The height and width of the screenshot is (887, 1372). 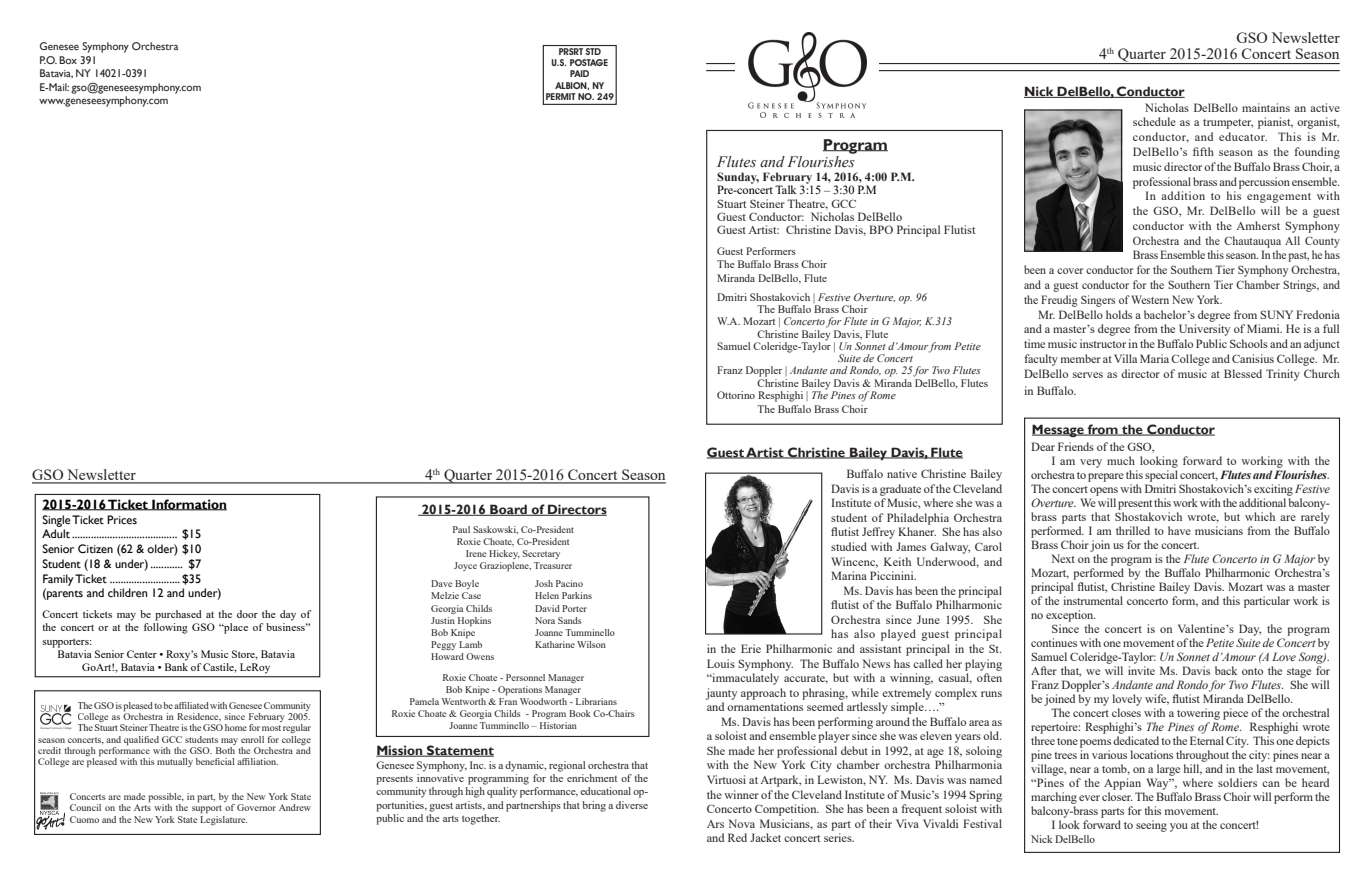 What do you see at coordinates (223, 819) in the screenshot?
I see `Legislature` at bounding box center [223, 819].
